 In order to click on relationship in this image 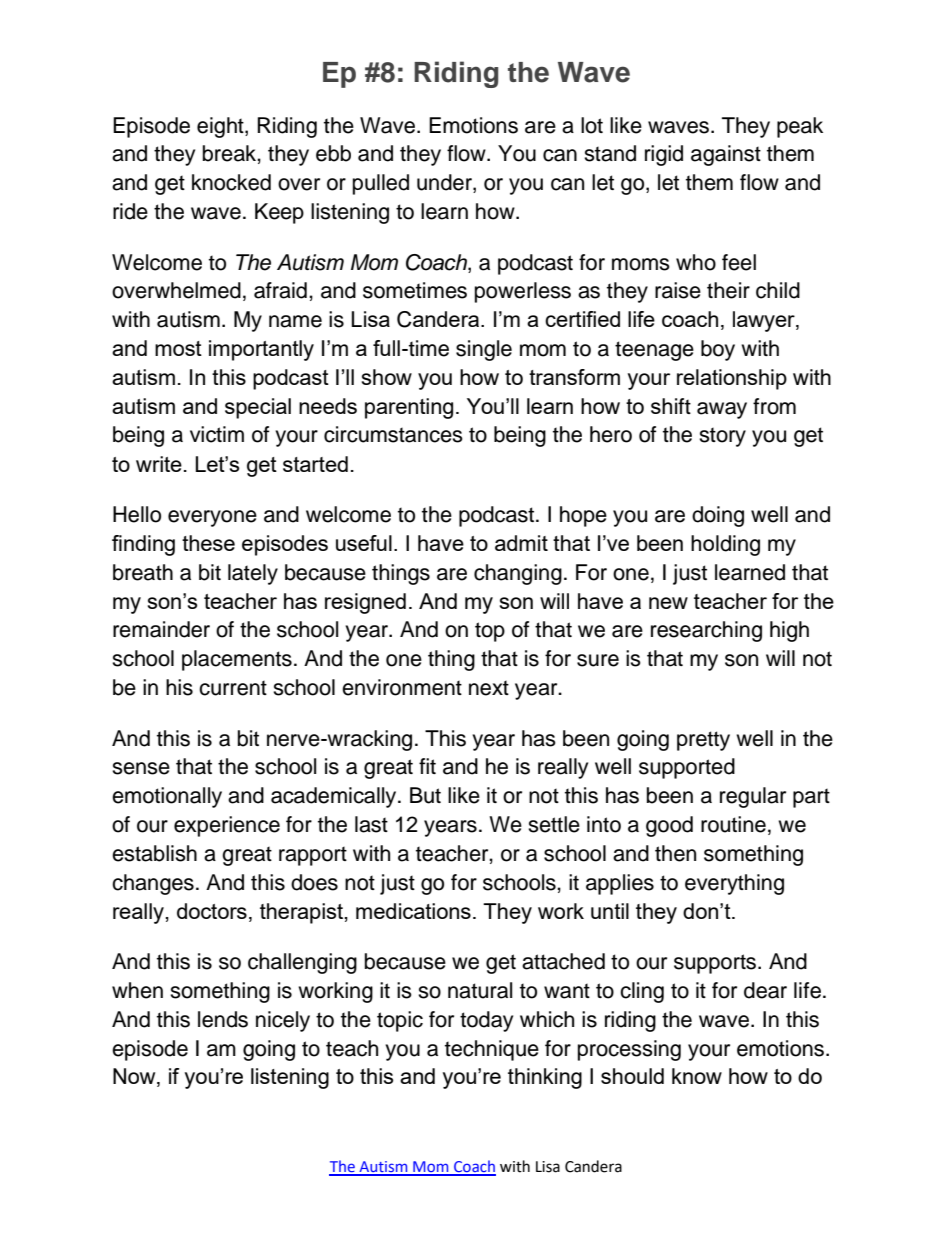, I will do `click(732, 379)`.
